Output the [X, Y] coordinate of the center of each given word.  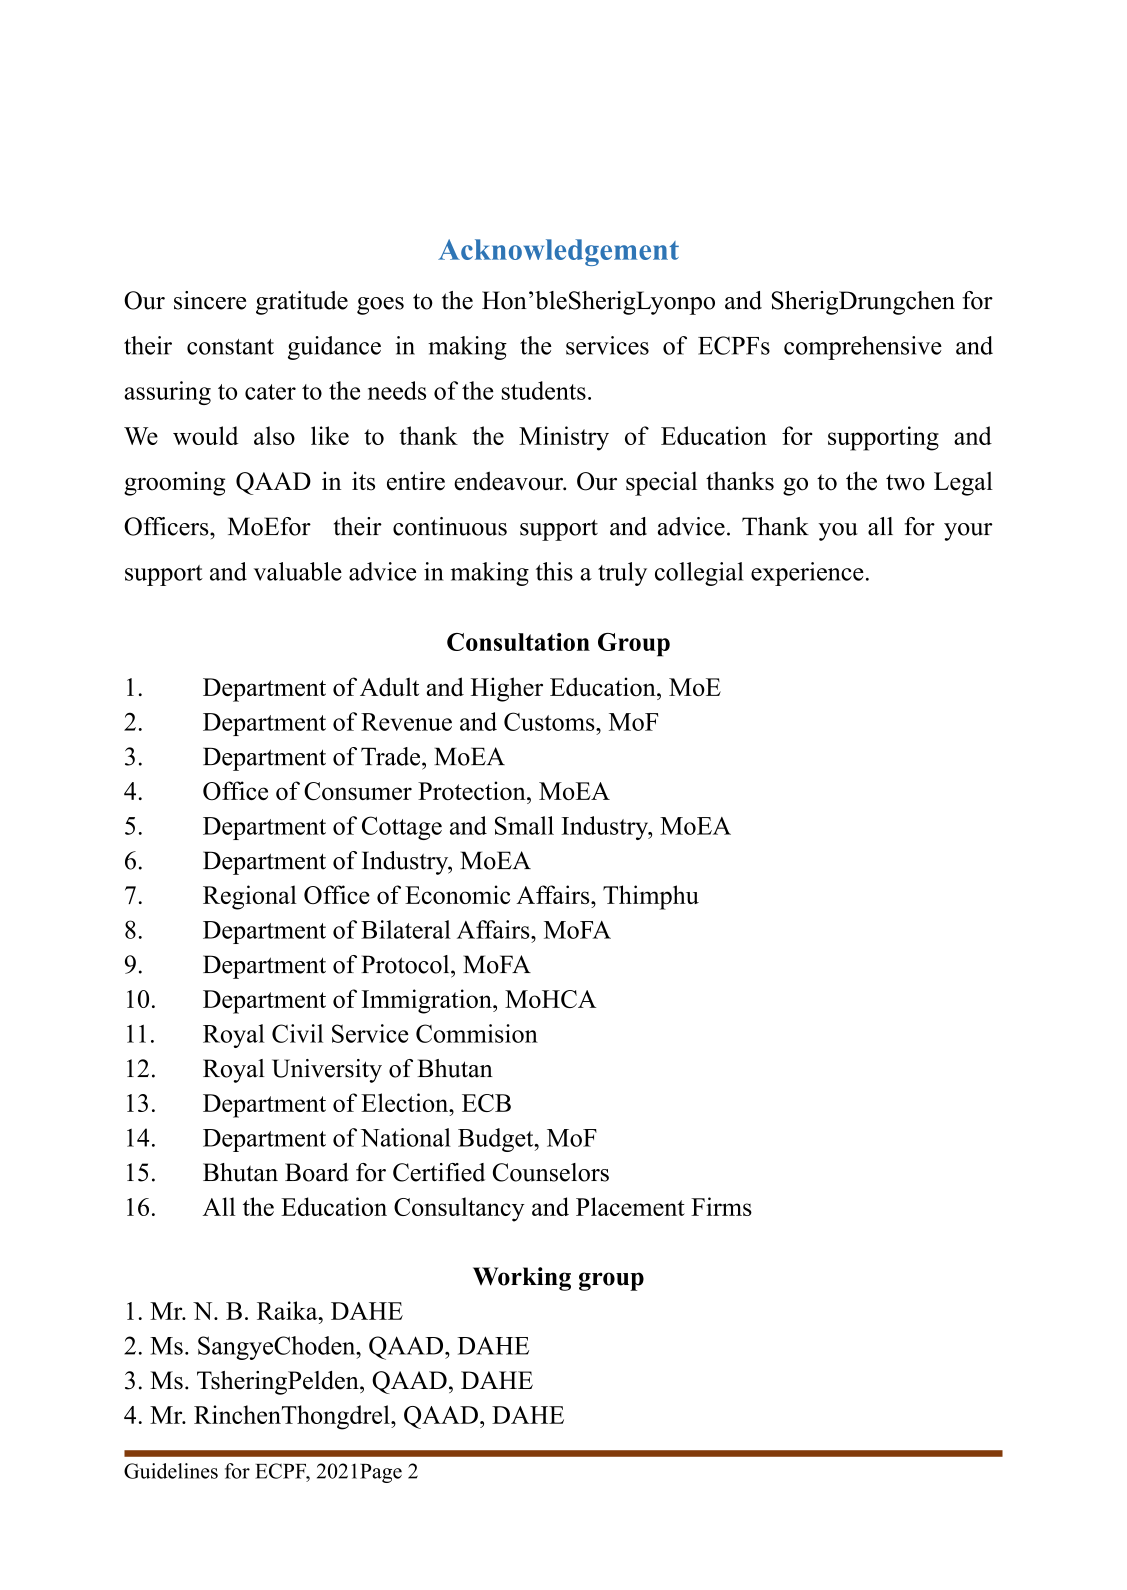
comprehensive [863, 348]
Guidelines [171, 1471]
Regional [250, 897]
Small [524, 825]
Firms [721, 1206]
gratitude [302, 303]
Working [522, 1279]
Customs [550, 721]
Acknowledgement [558, 252]
